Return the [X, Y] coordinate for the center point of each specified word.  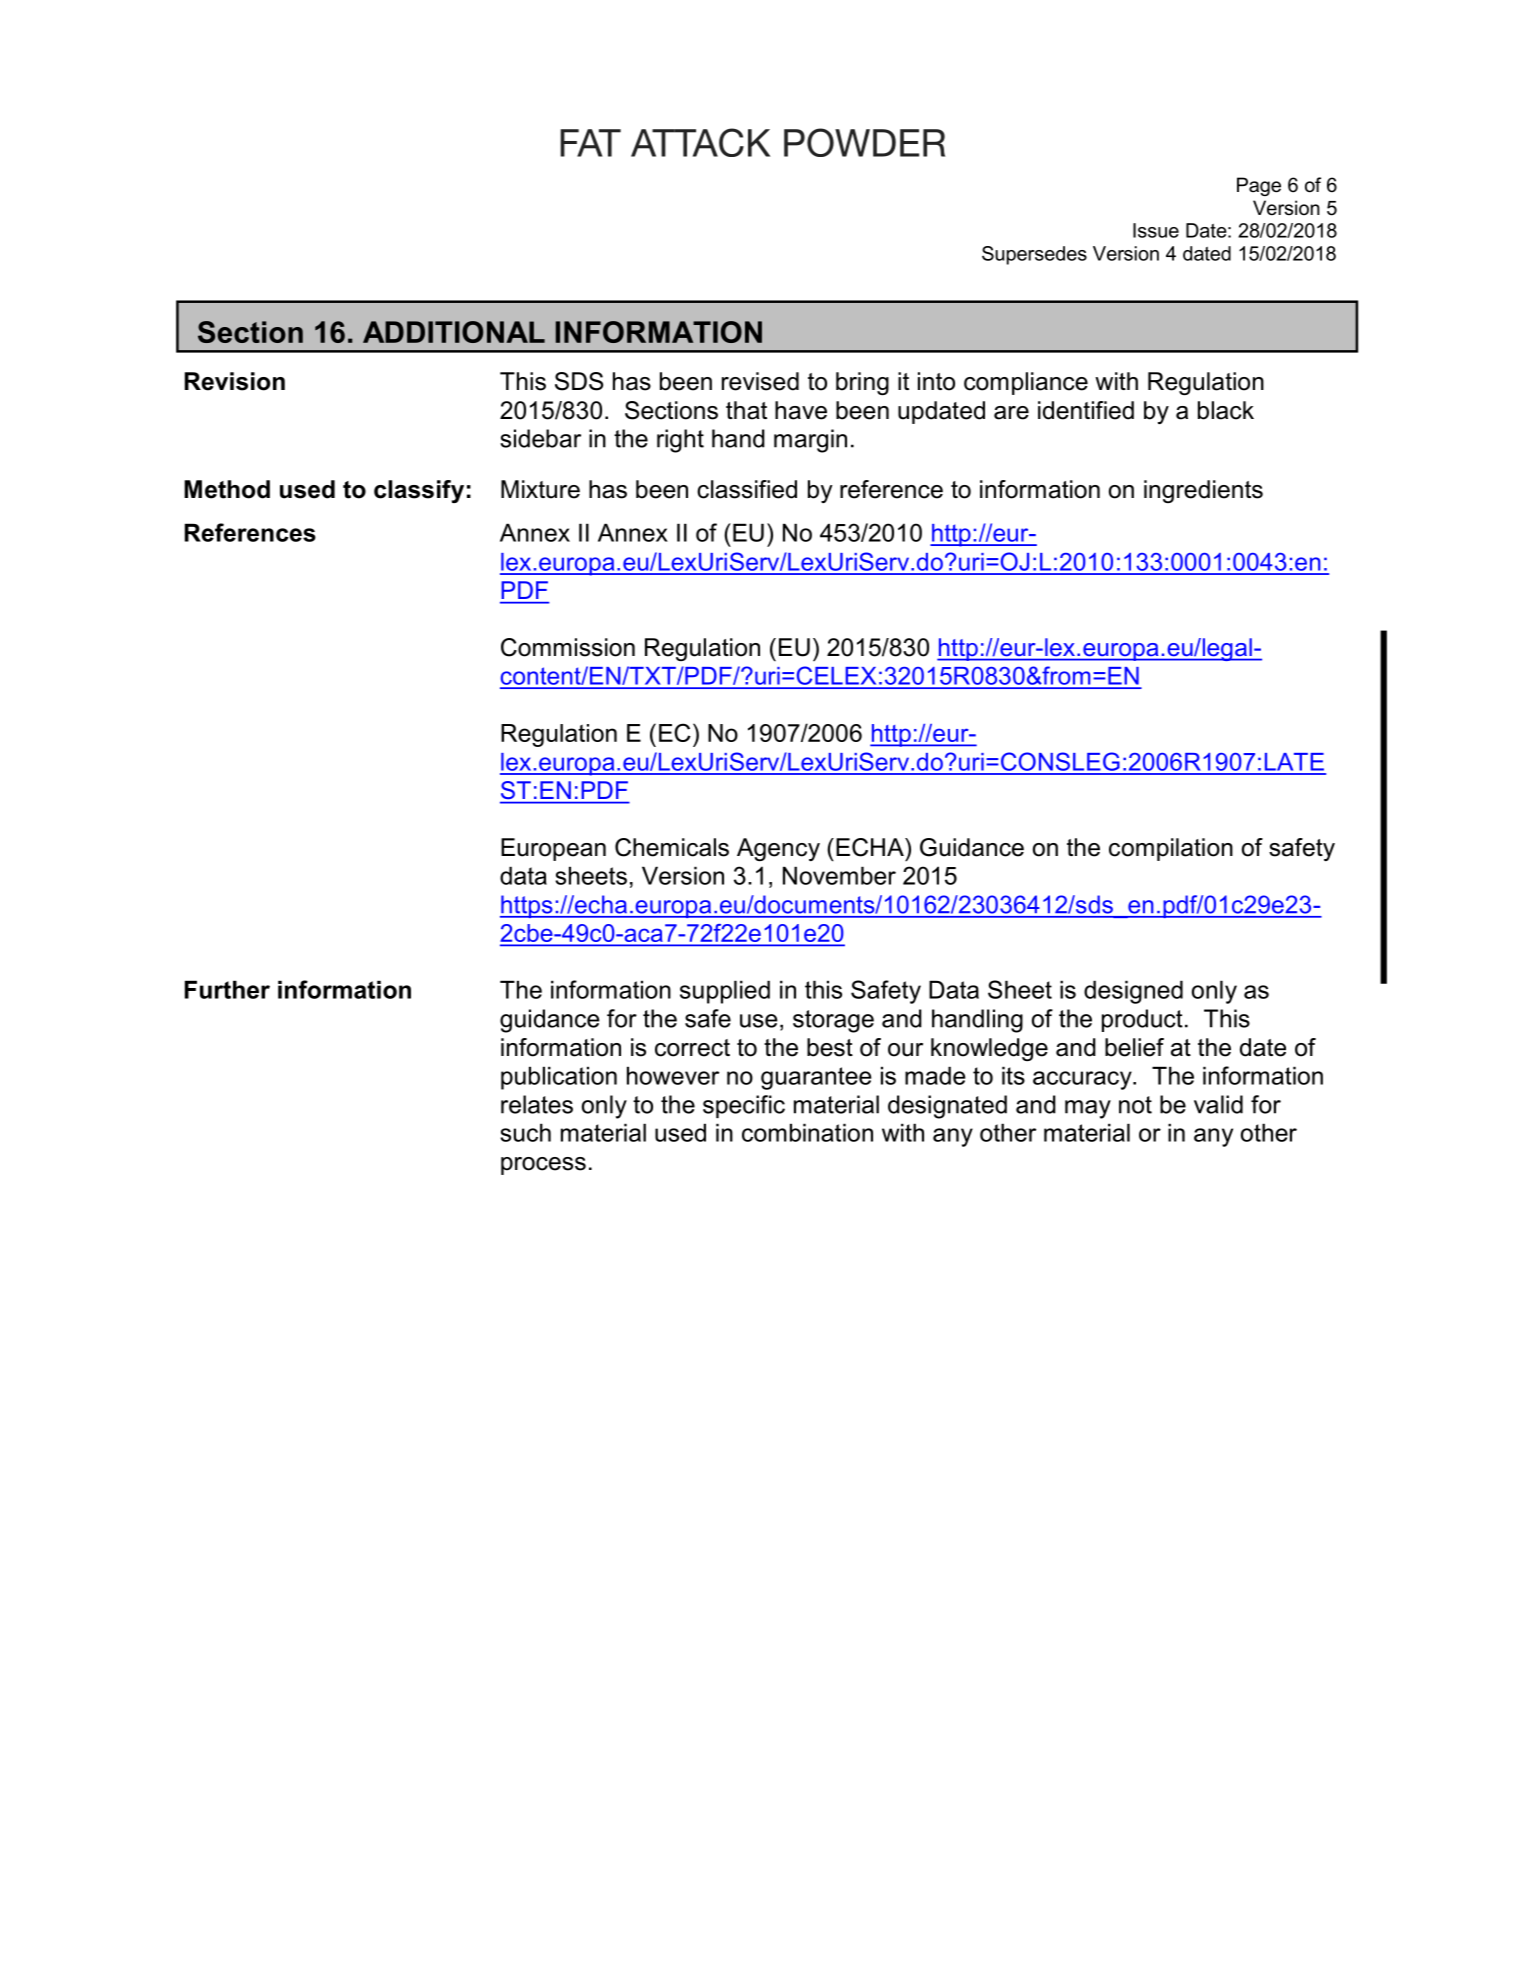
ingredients [1203, 491]
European [553, 849]
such [525, 1132]
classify [419, 491]
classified [747, 489]
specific [744, 1106]
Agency [778, 849]
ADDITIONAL [454, 332]
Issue [1156, 230]
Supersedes [1034, 255]
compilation [1171, 849]
